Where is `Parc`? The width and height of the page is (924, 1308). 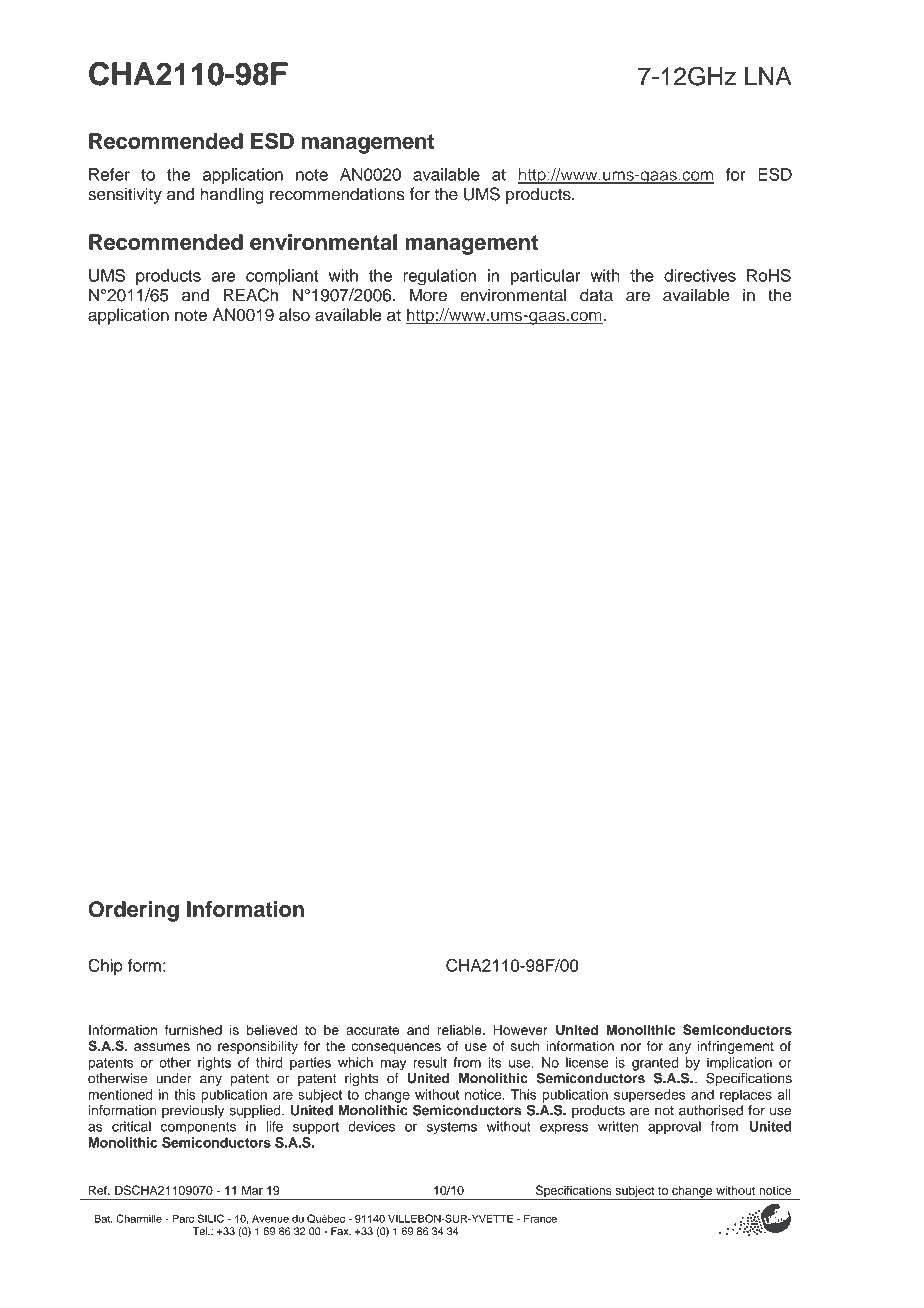 Parc is located at coordinates (183, 1218).
